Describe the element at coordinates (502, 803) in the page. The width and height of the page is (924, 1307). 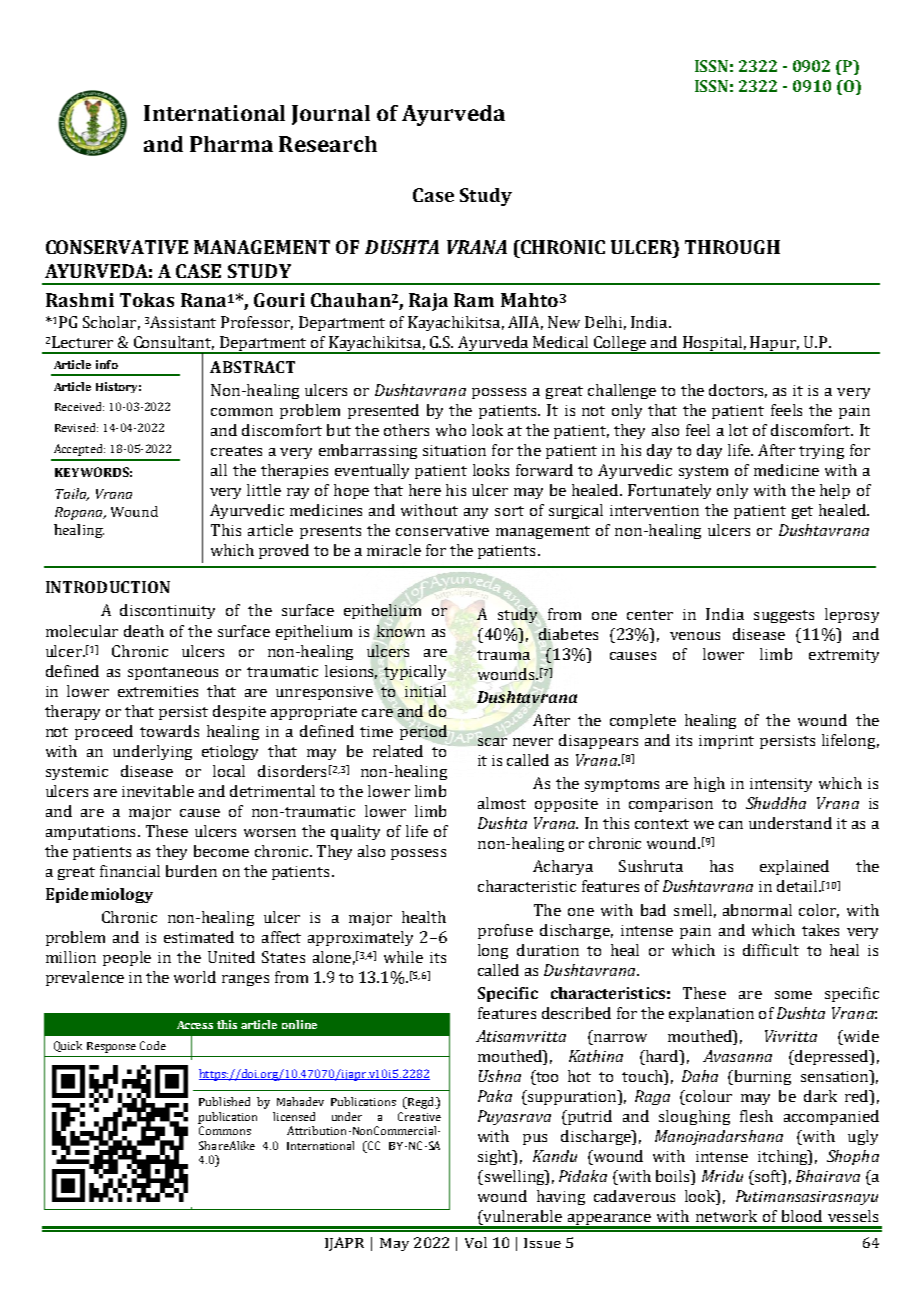
I see `almost` at that location.
